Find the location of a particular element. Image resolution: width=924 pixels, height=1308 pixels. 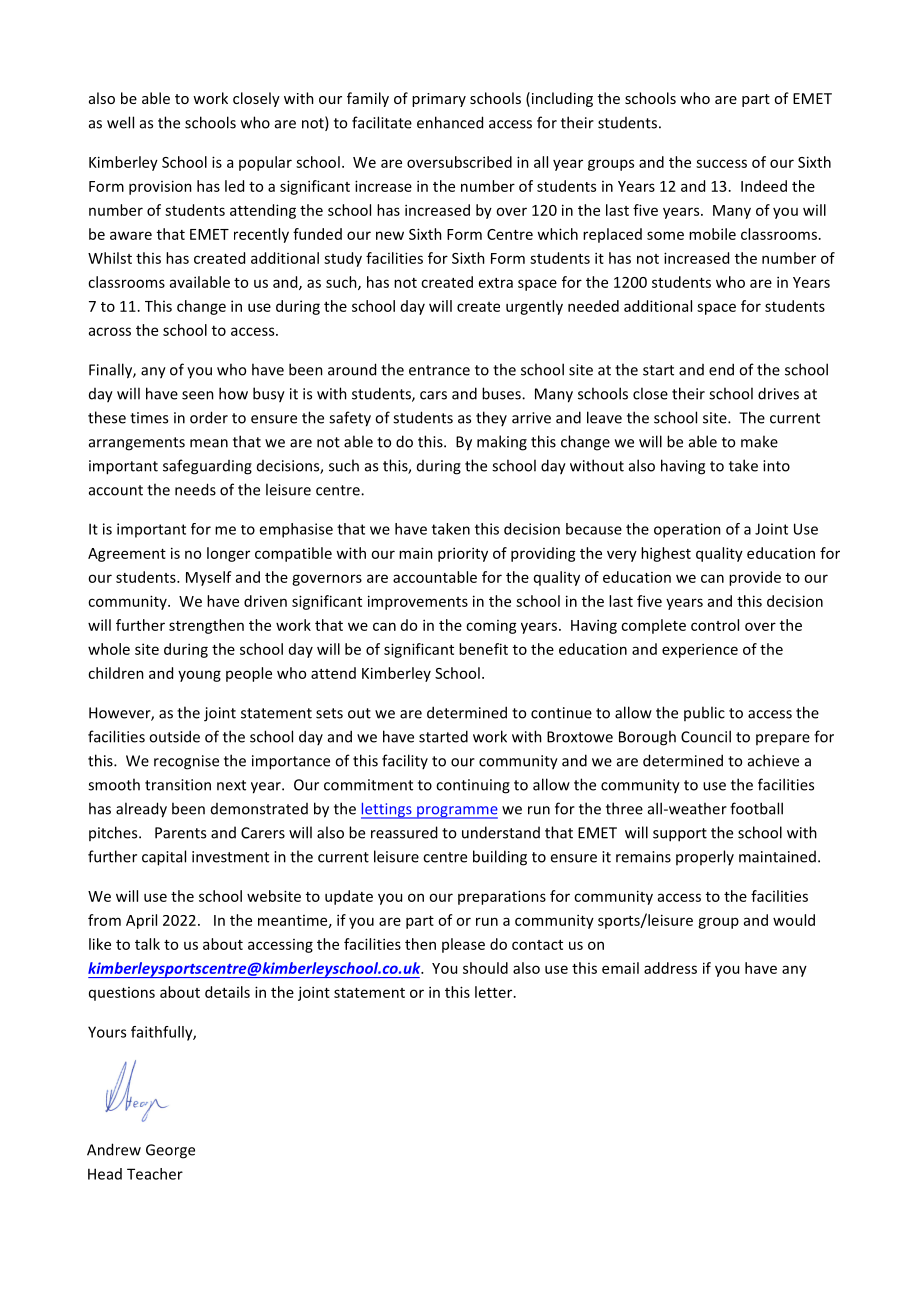

young is located at coordinates (199, 676).
